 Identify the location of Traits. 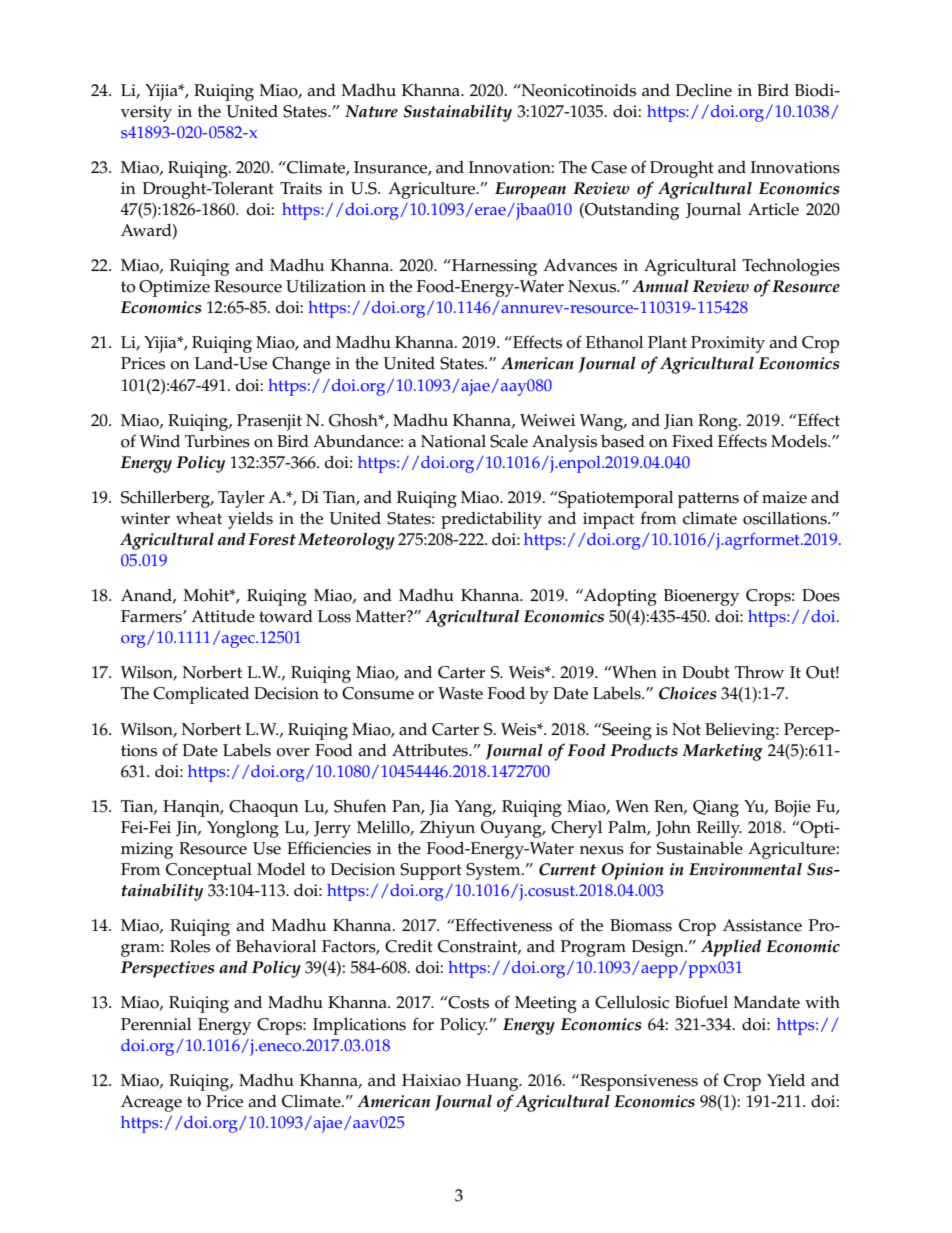
(301, 188).
